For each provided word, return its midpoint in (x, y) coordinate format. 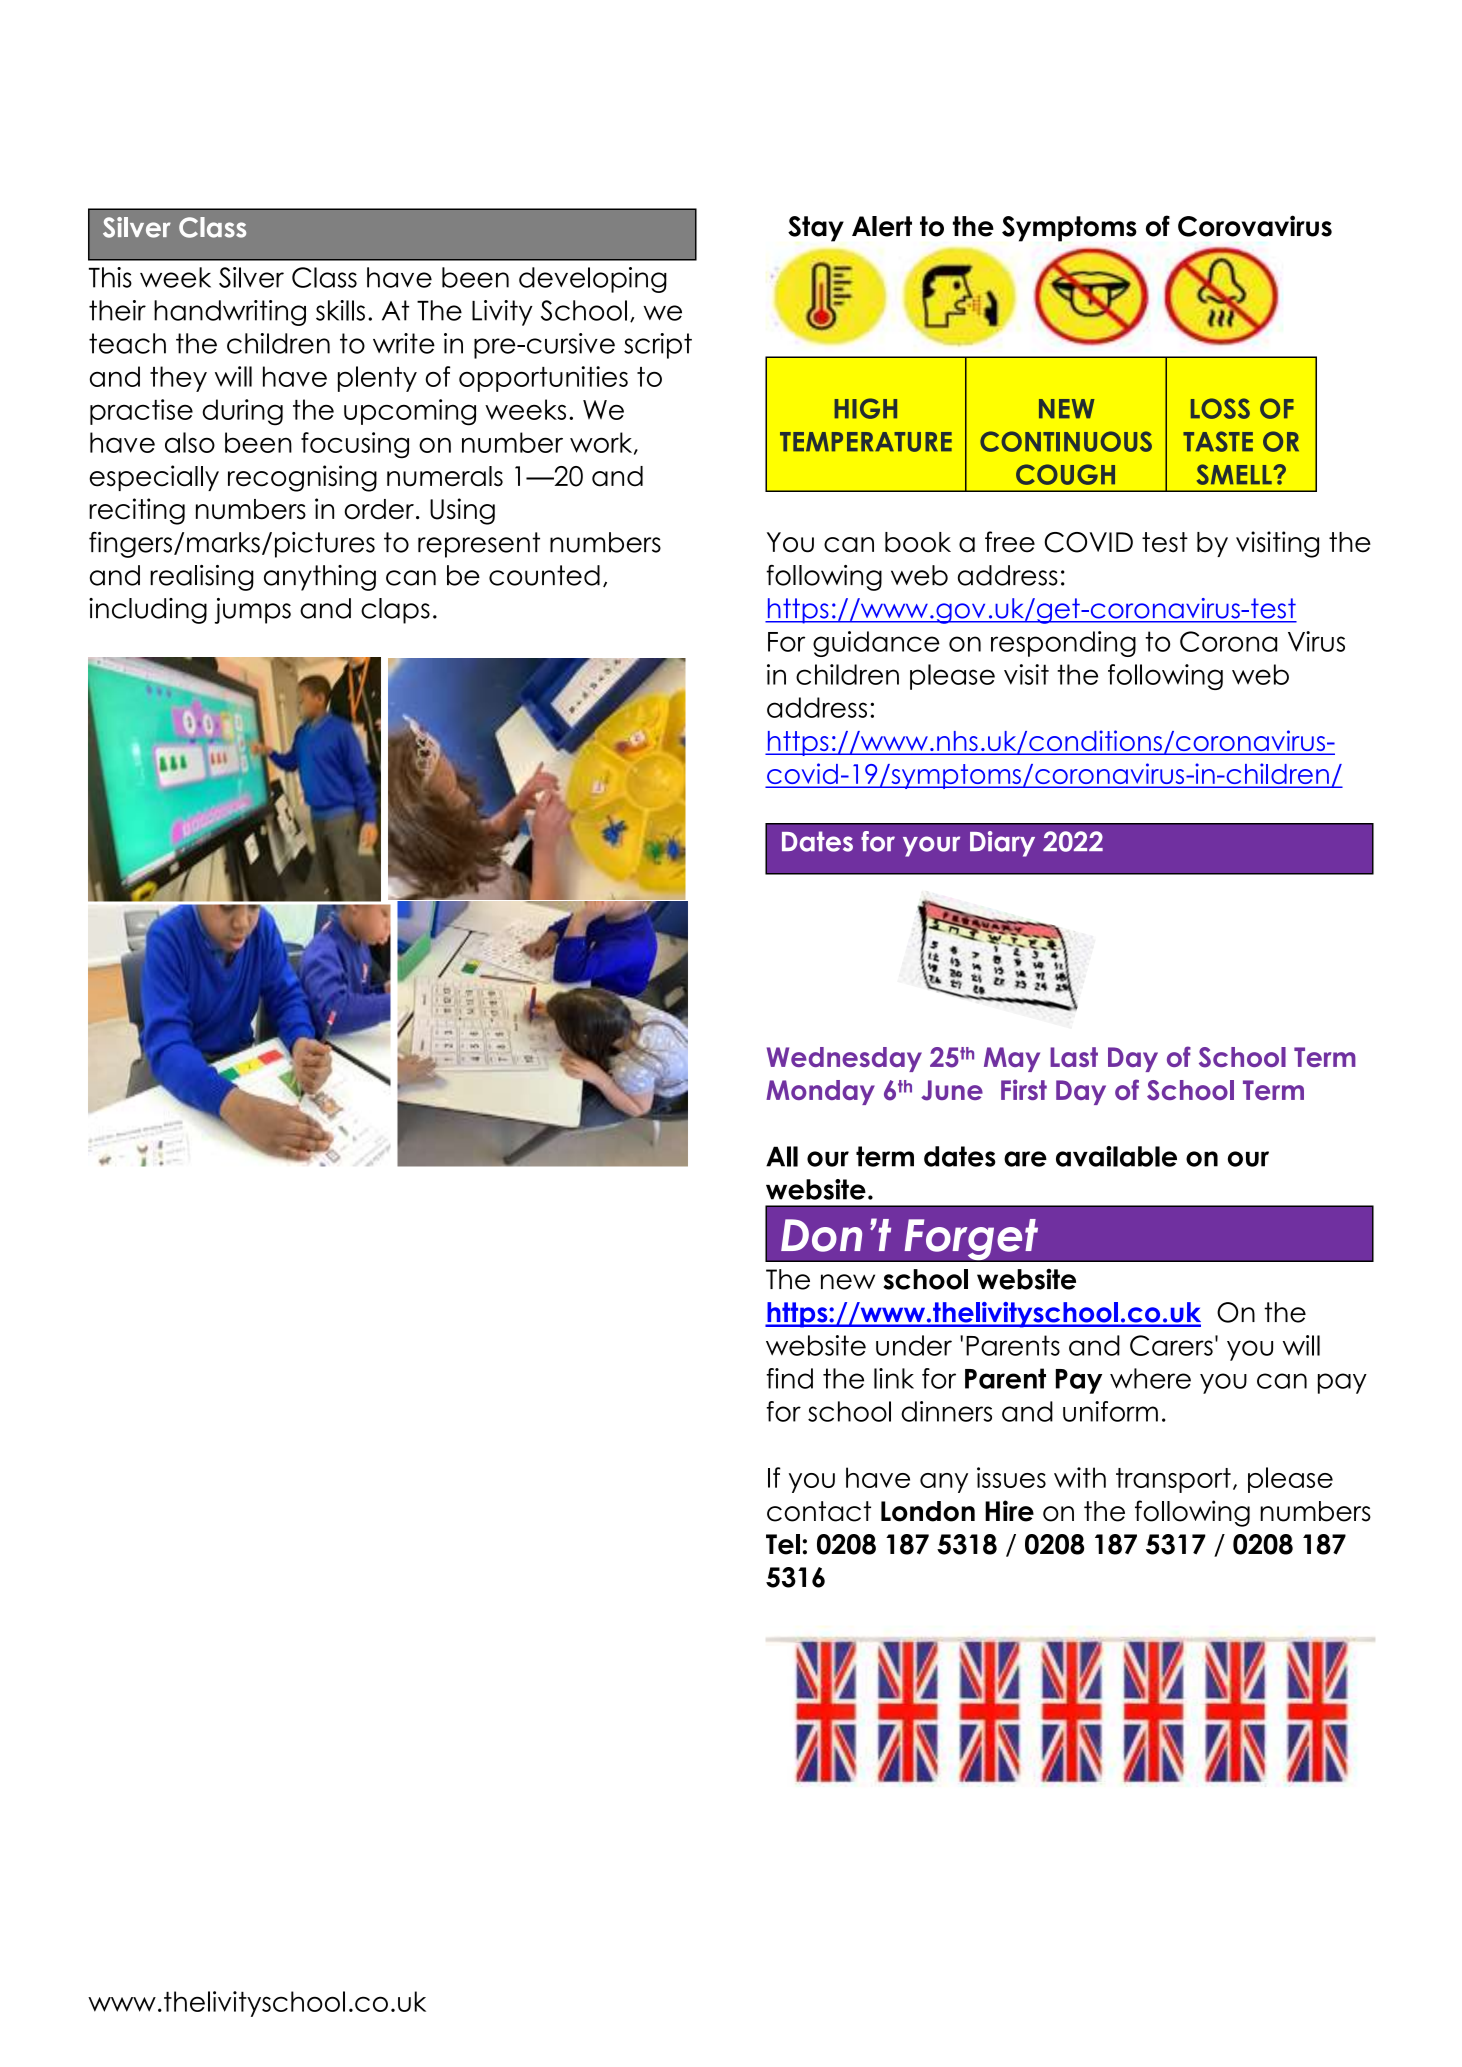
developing (593, 280)
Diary (1002, 844)
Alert (882, 226)
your (931, 846)
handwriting (230, 313)
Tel (783, 1544)
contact (819, 1511)
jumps (253, 611)
